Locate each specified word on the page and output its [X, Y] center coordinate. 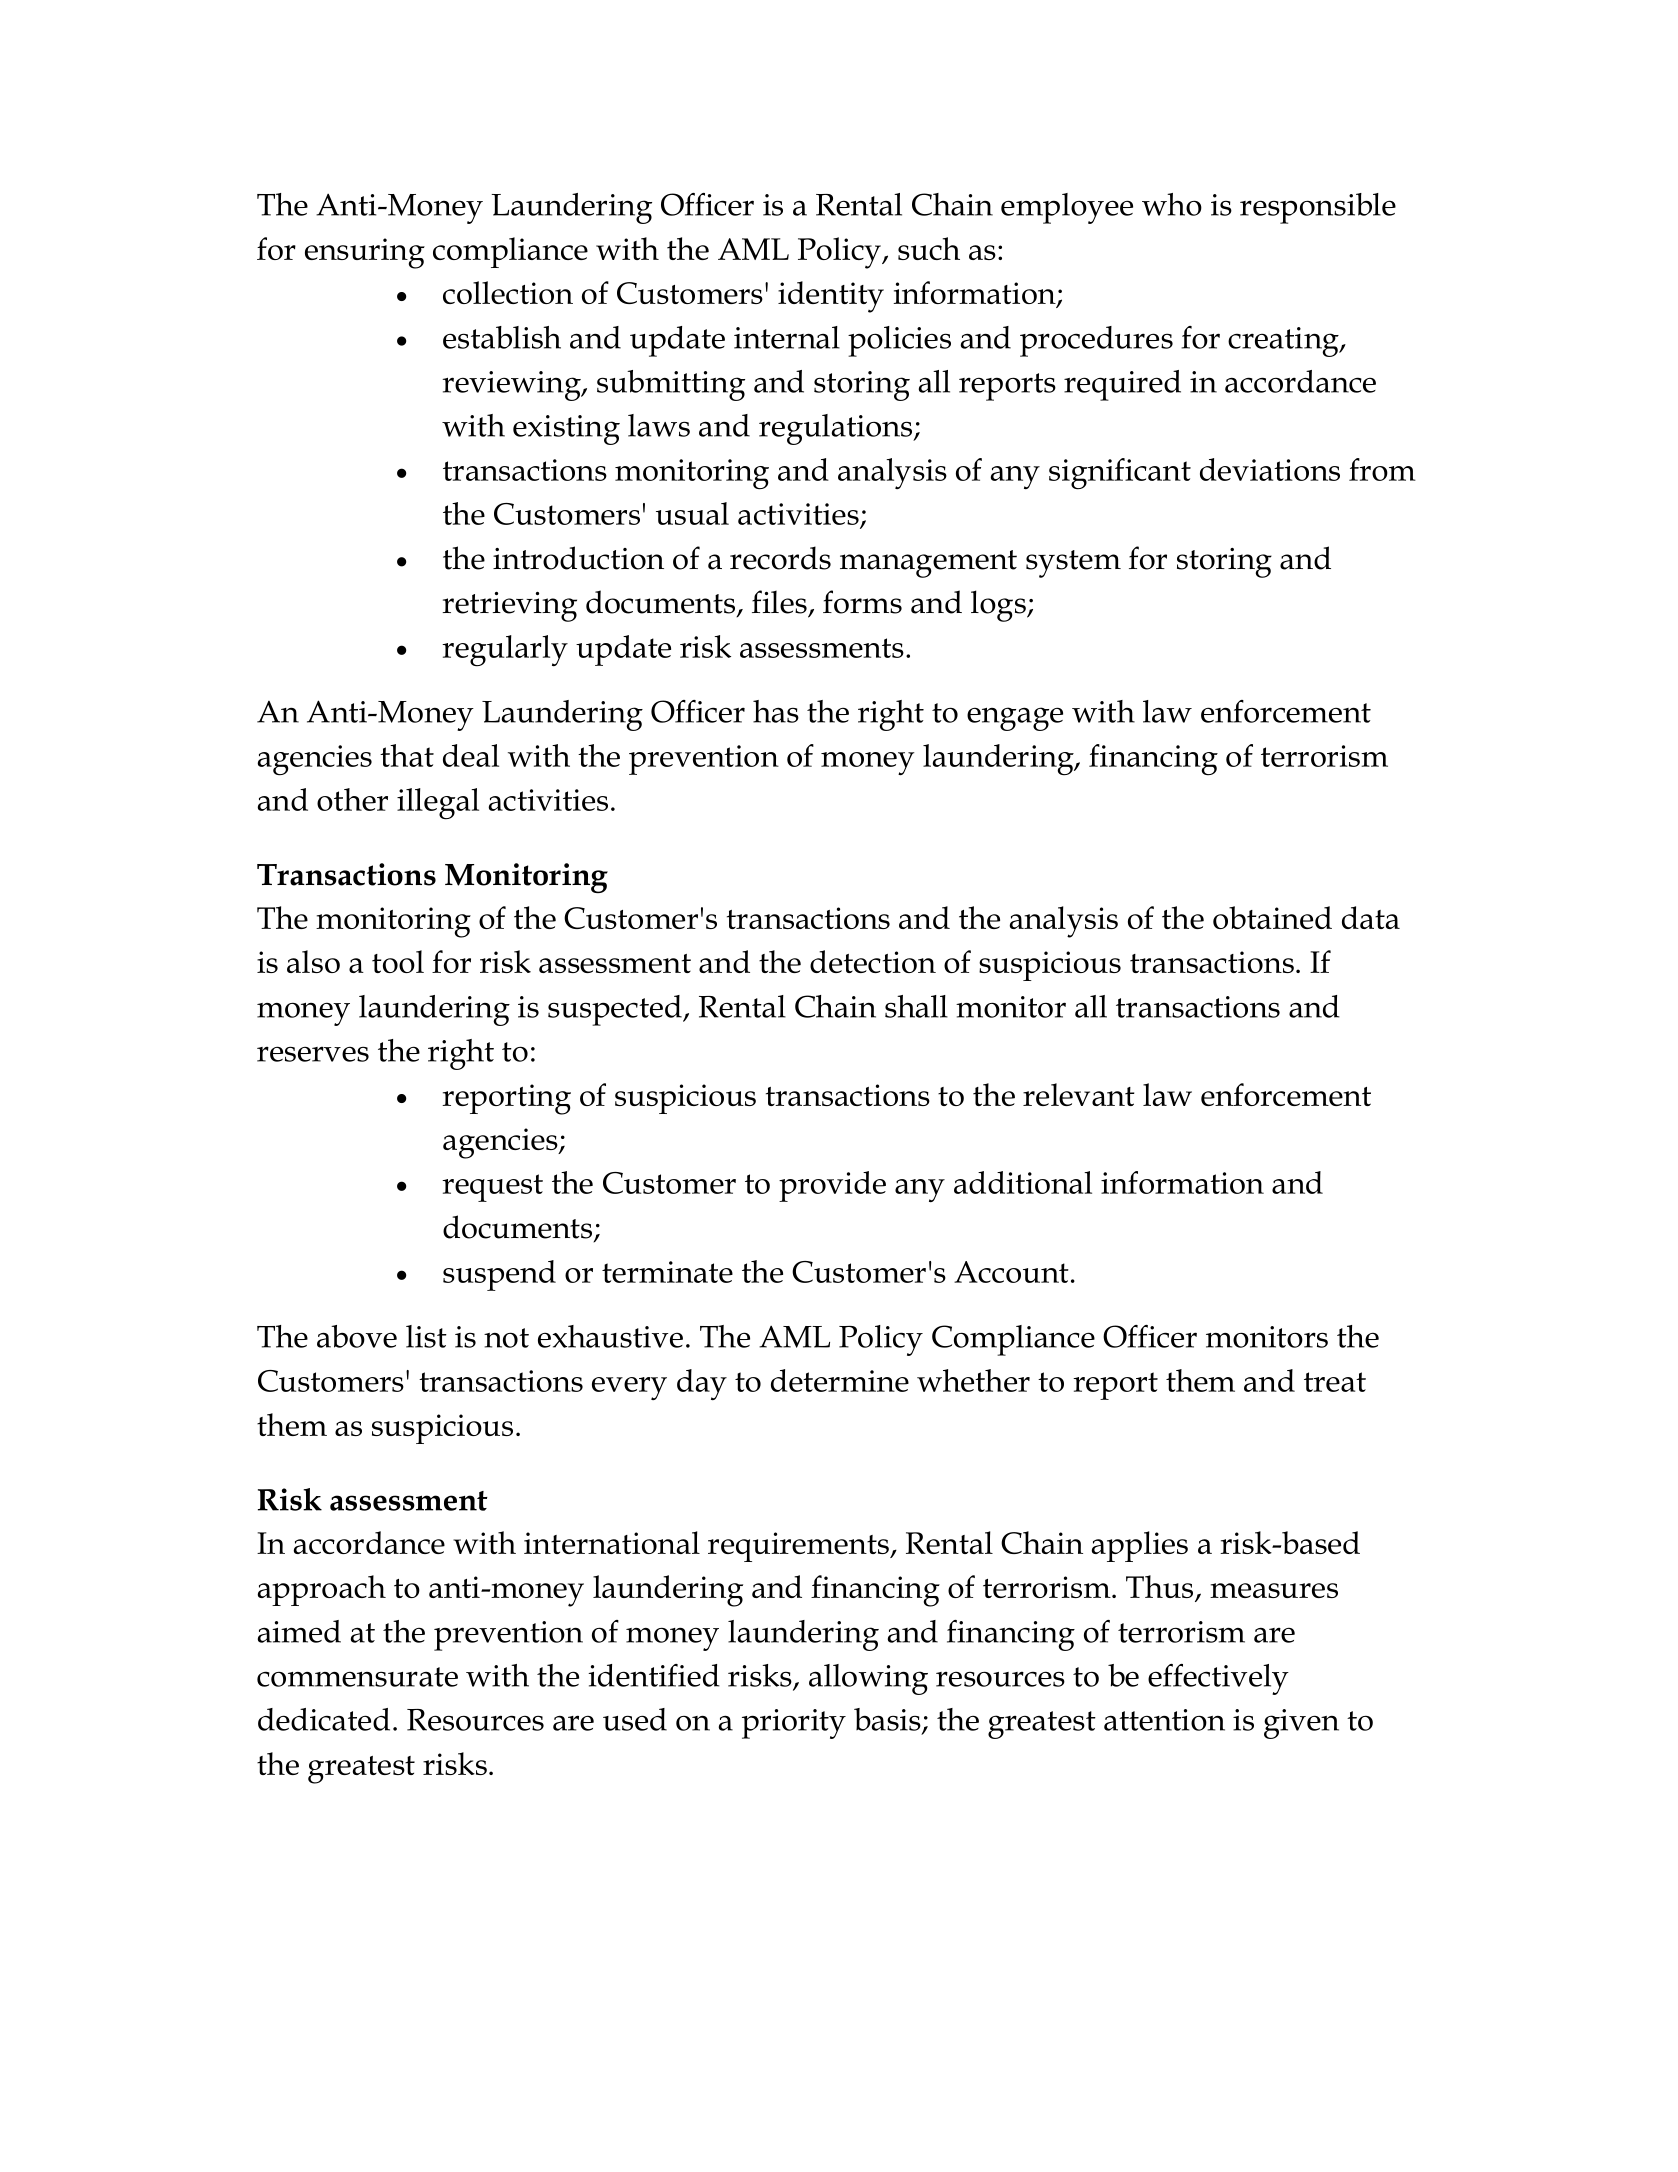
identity [831, 297]
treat [1335, 1382]
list [426, 1336]
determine [840, 1380]
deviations [1270, 469]
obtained [1272, 917]
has [776, 711]
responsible [1318, 208]
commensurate [357, 1677]
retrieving [509, 607]
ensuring [365, 253]
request [492, 1188]
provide [832, 1186]
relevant [1078, 1094]
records [780, 558]
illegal [438, 804]
